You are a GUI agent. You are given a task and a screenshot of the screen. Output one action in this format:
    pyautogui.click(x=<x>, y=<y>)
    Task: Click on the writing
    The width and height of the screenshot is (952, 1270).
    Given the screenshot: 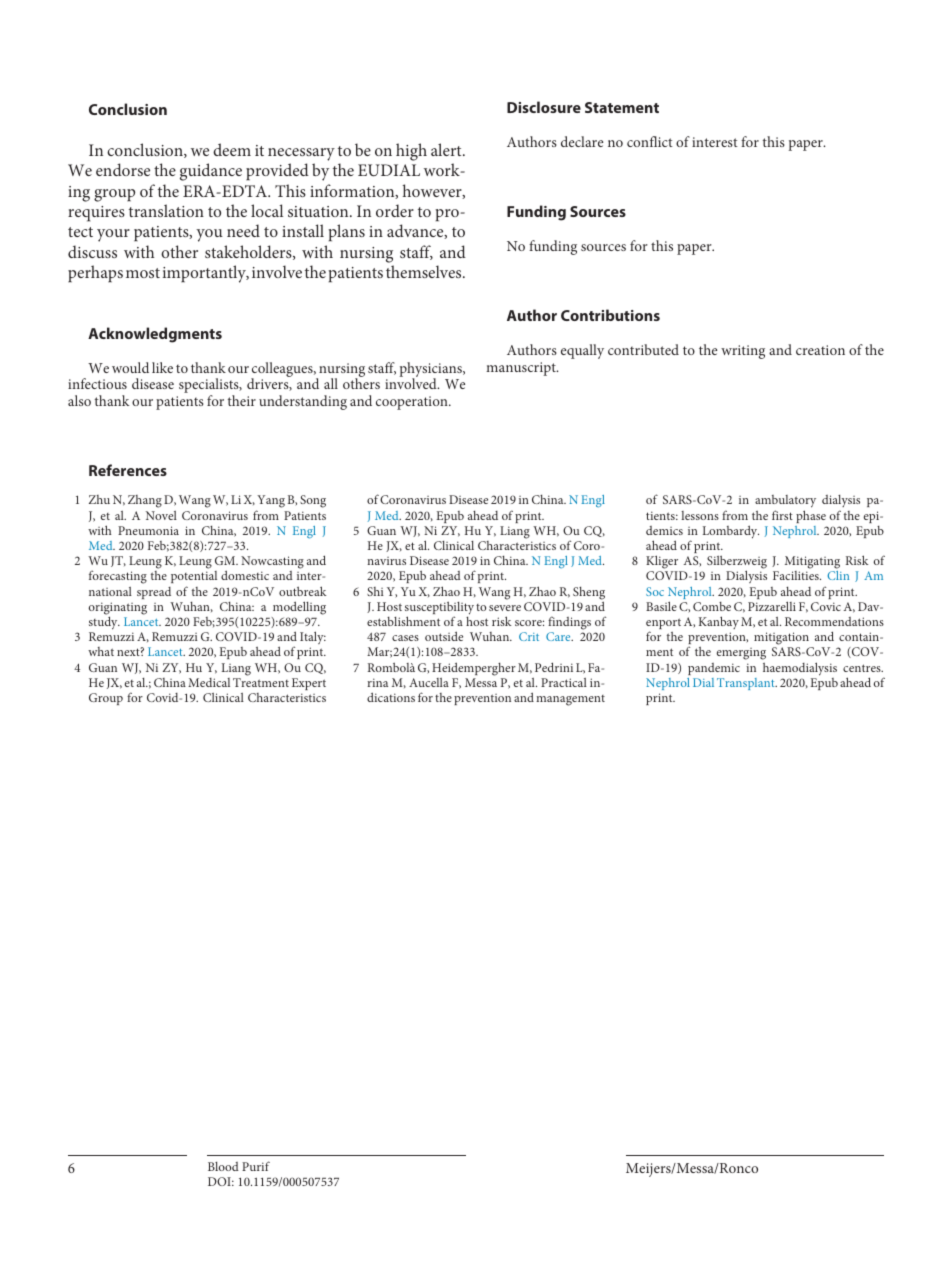 What is the action you would take?
    pyautogui.click(x=743, y=352)
